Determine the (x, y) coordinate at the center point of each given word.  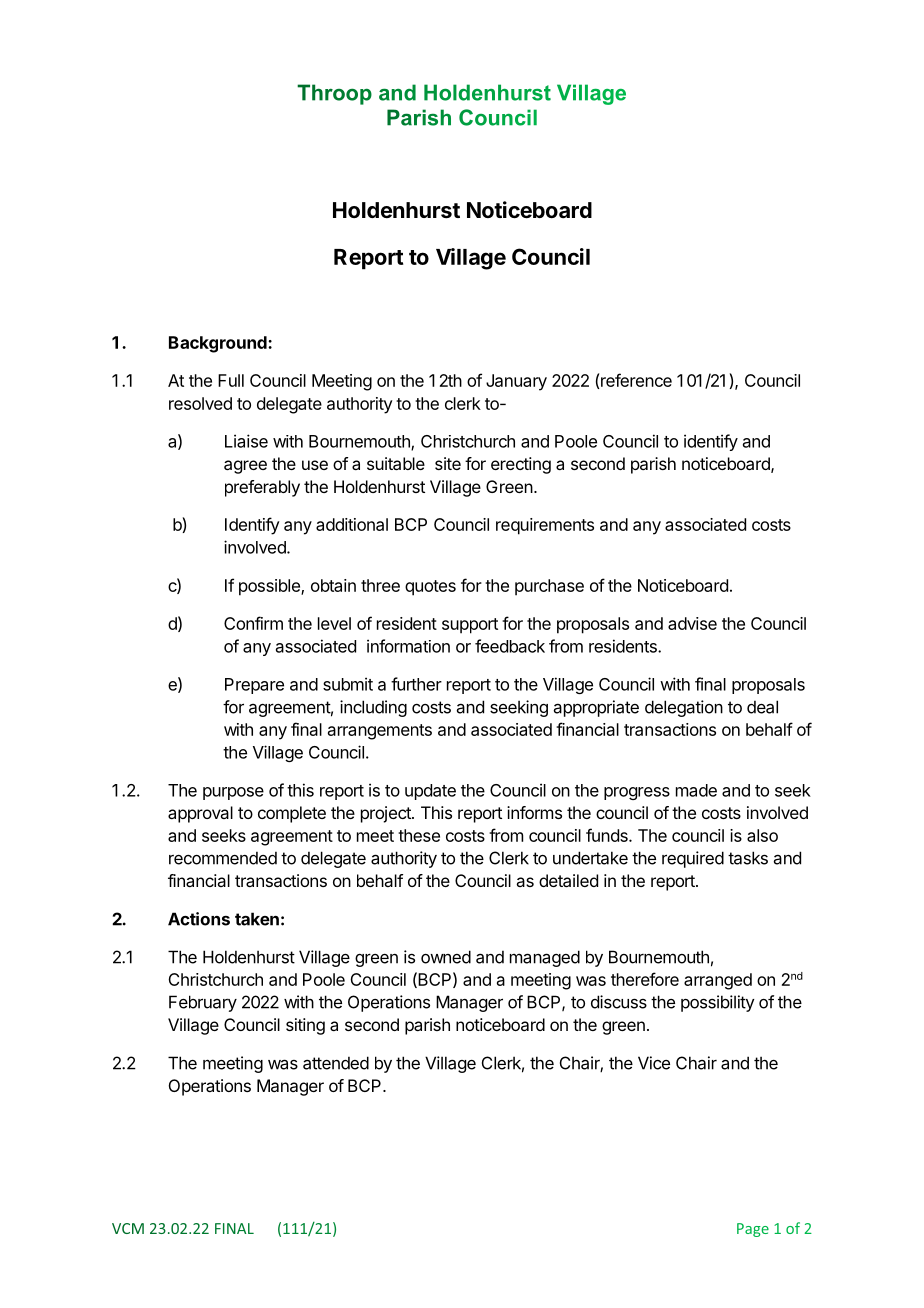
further (416, 684)
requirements (545, 526)
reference (636, 380)
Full (231, 380)
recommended (223, 858)
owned (446, 957)
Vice (654, 1063)
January (516, 382)
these (419, 835)
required (693, 859)
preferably (262, 488)
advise (692, 623)
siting (305, 1026)
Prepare (254, 686)
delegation (684, 708)
